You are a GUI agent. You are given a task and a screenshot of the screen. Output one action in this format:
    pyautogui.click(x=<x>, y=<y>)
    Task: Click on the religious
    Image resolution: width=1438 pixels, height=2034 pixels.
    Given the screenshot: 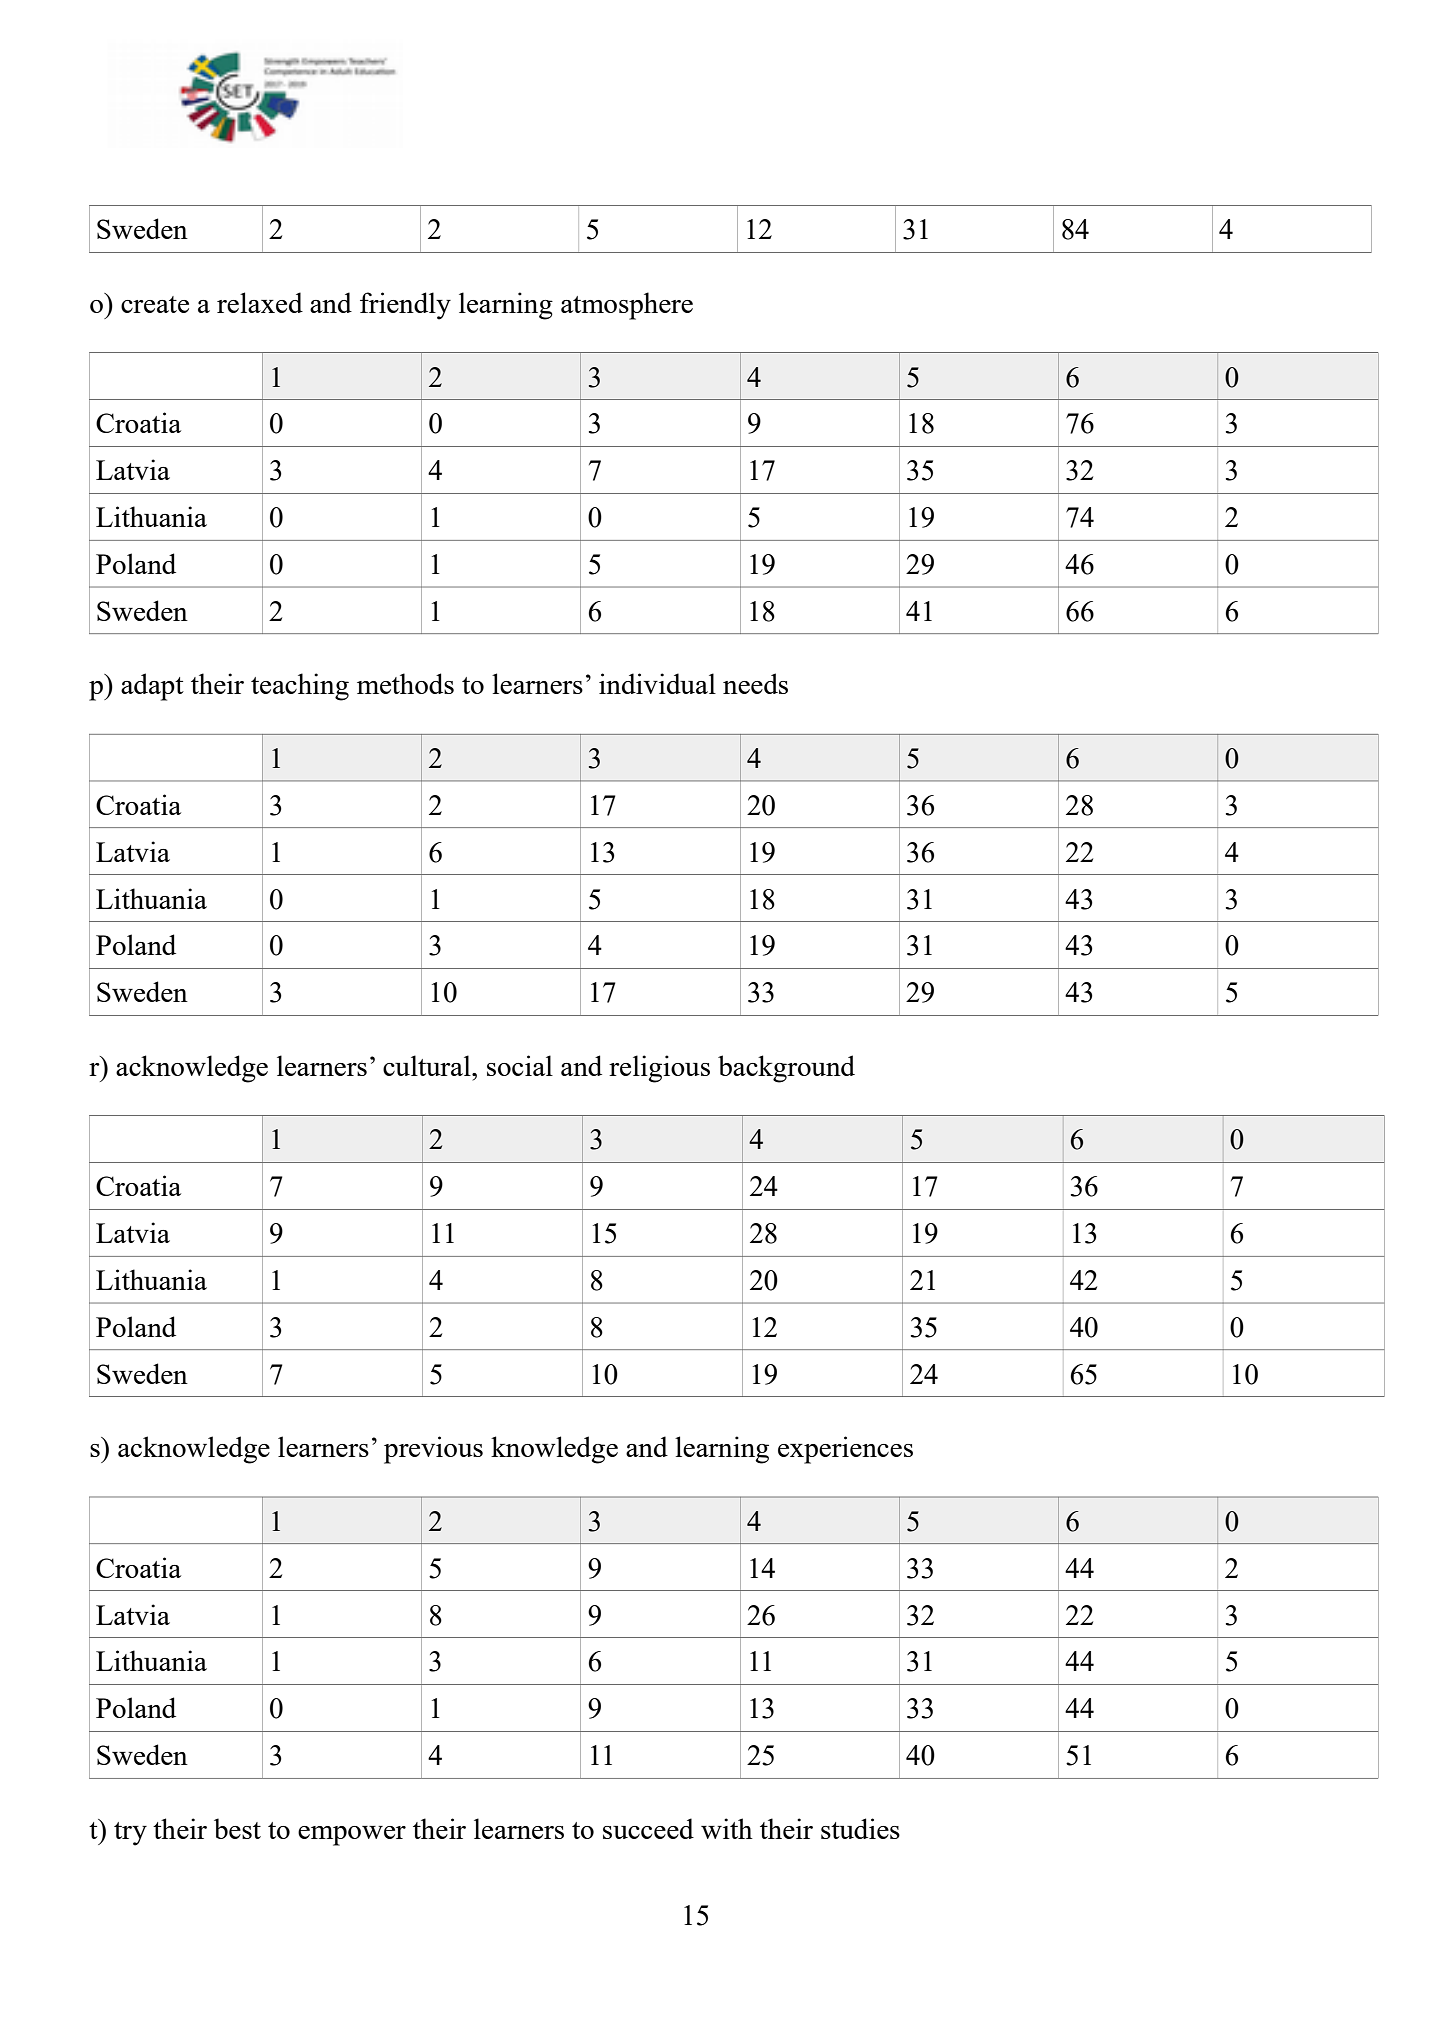 What is the action you would take?
    pyautogui.click(x=659, y=1069)
